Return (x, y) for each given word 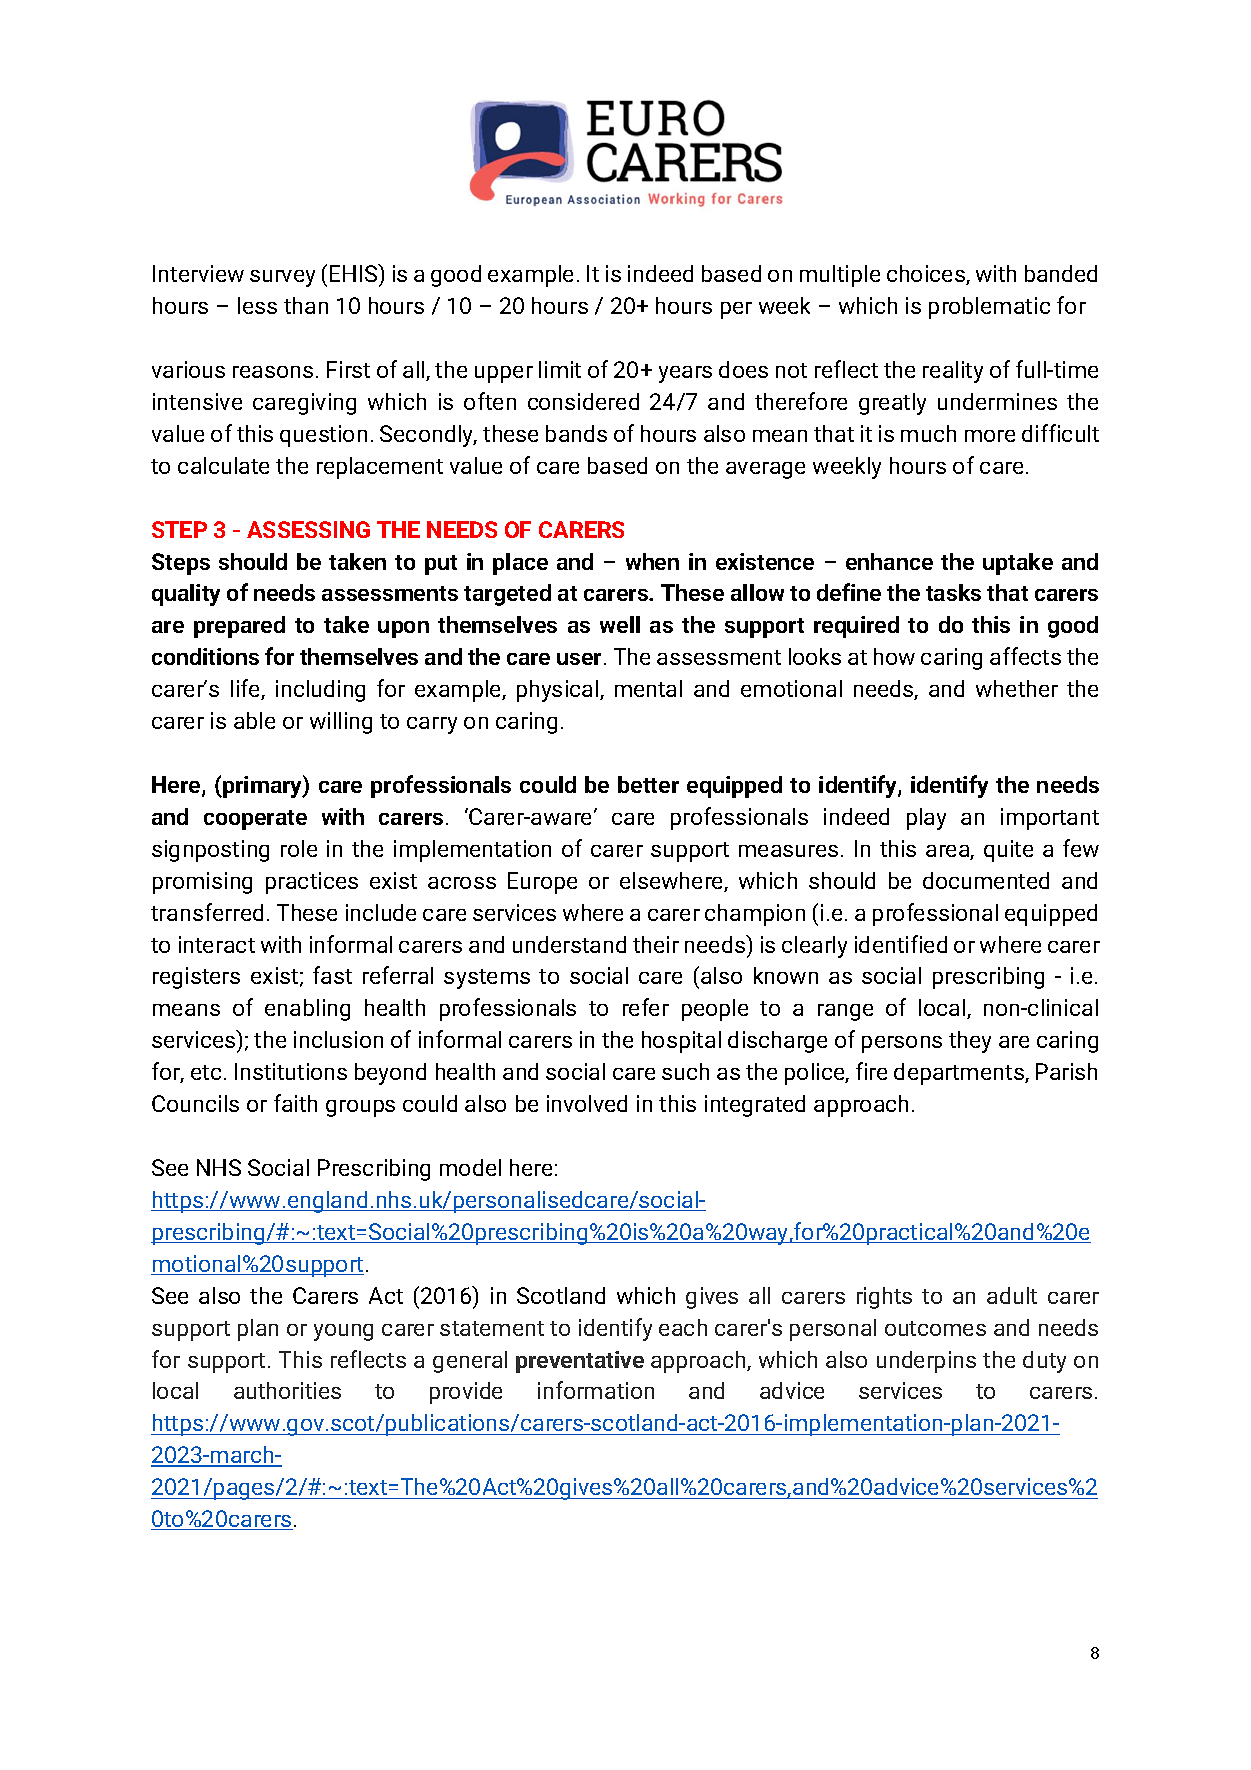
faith (295, 1103)
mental (648, 688)
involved (587, 1103)
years (685, 374)
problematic (989, 308)
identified (901, 944)
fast (332, 975)
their (656, 944)
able (254, 720)
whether (1017, 688)
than (306, 305)
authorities (287, 1390)
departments (960, 1074)
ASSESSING (308, 529)
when (652, 561)
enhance (889, 561)
